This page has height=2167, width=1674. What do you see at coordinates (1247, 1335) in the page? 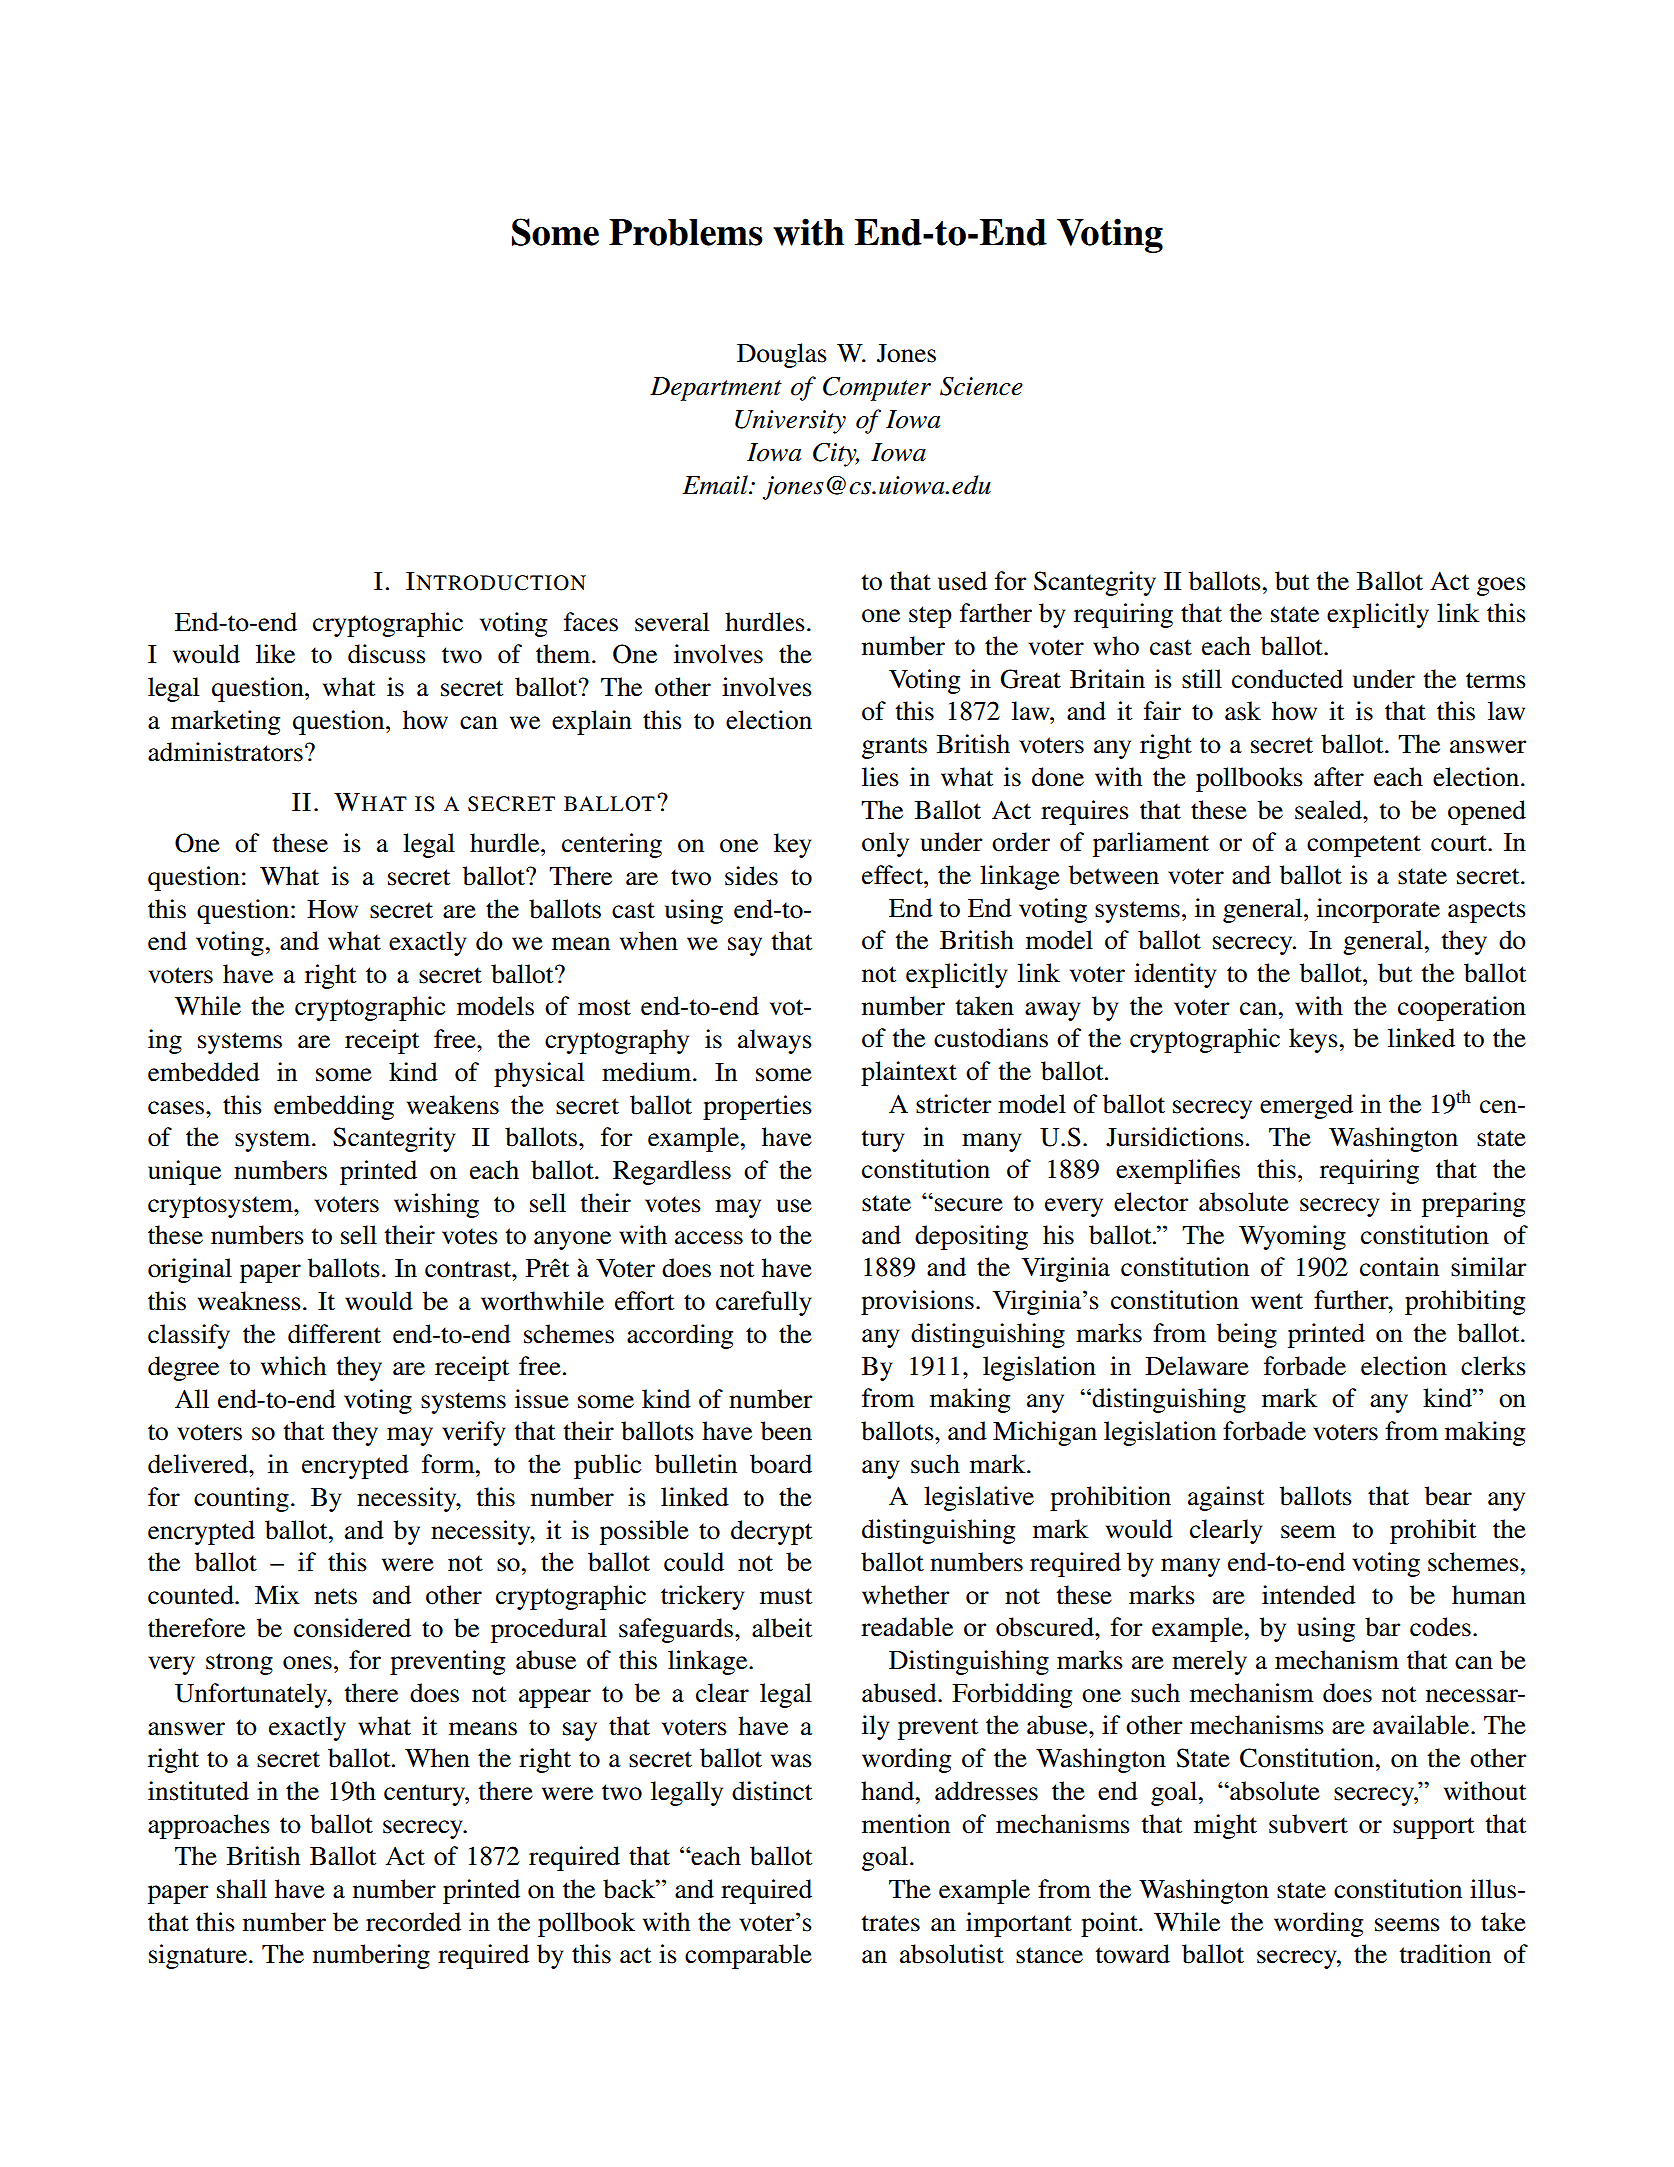
I see `being` at bounding box center [1247, 1335].
